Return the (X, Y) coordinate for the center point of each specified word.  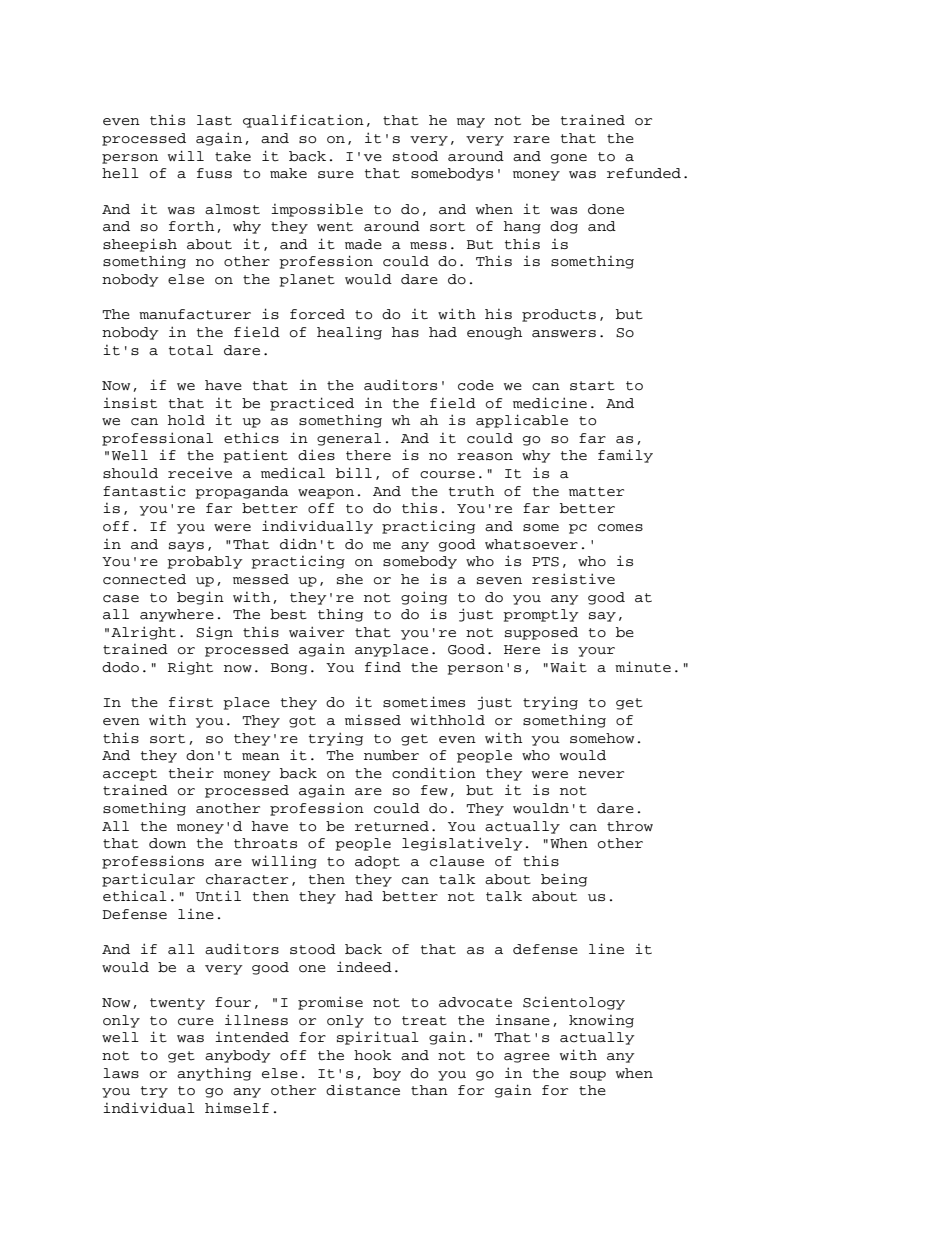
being (564, 880)
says (186, 547)
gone (569, 159)
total (191, 350)
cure (196, 1022)
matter (596, 492)
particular (148, 880)
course (447, 475)
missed (373, 720)
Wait (568, 666)
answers (564, 333)
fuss (214, 173)
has (405, 332)
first (191, 702)
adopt (377, 862)
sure (336, 175)
